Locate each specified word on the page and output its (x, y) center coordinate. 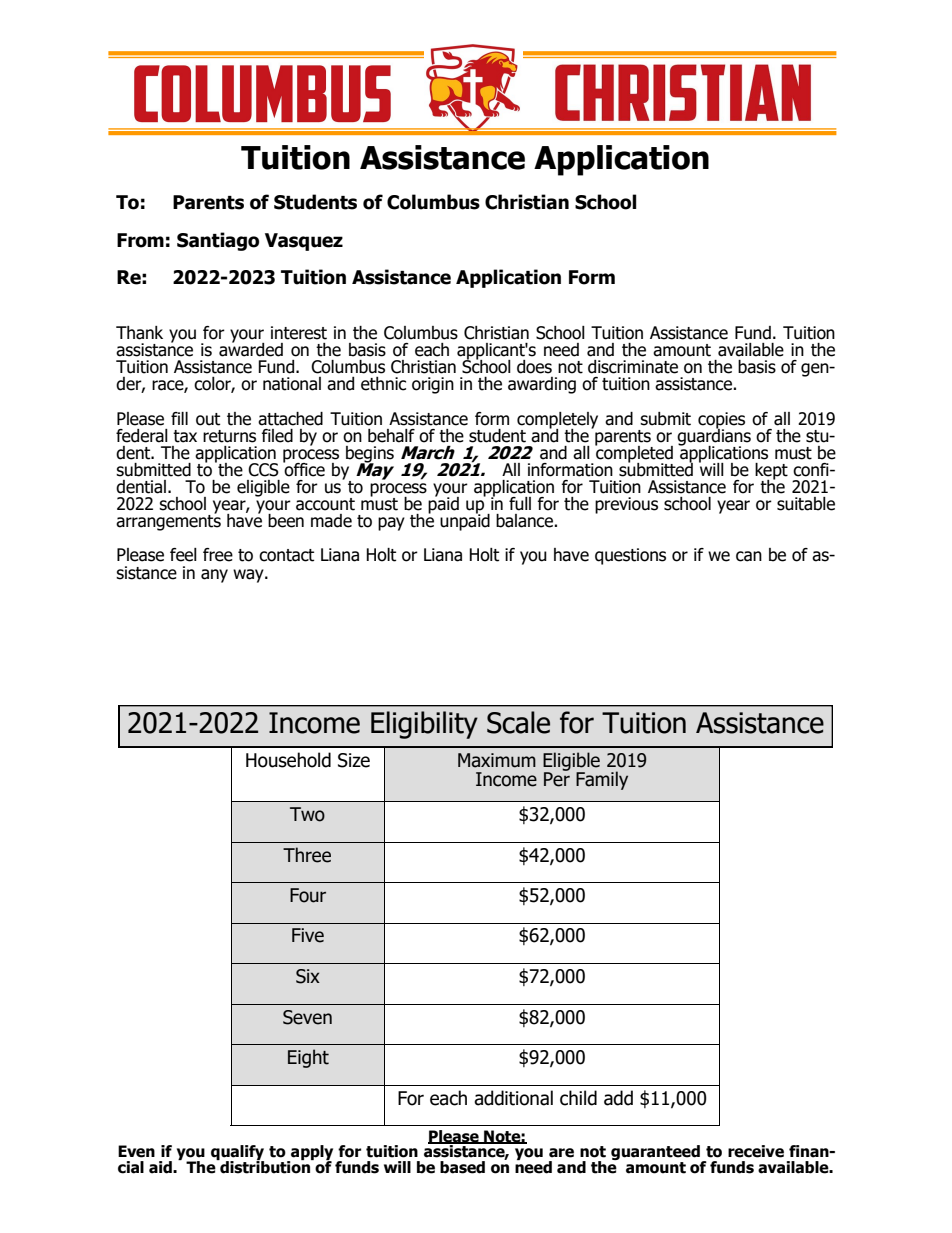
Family (602, 780)
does (534, 367)
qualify (237, 1154)
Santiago (218, 241)
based (462, 1167)
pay (391, 524)
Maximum (497, 760)
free (218, 555)
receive (756, 1151)
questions (630, 556)
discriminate (633, 367)
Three (307, 855)
